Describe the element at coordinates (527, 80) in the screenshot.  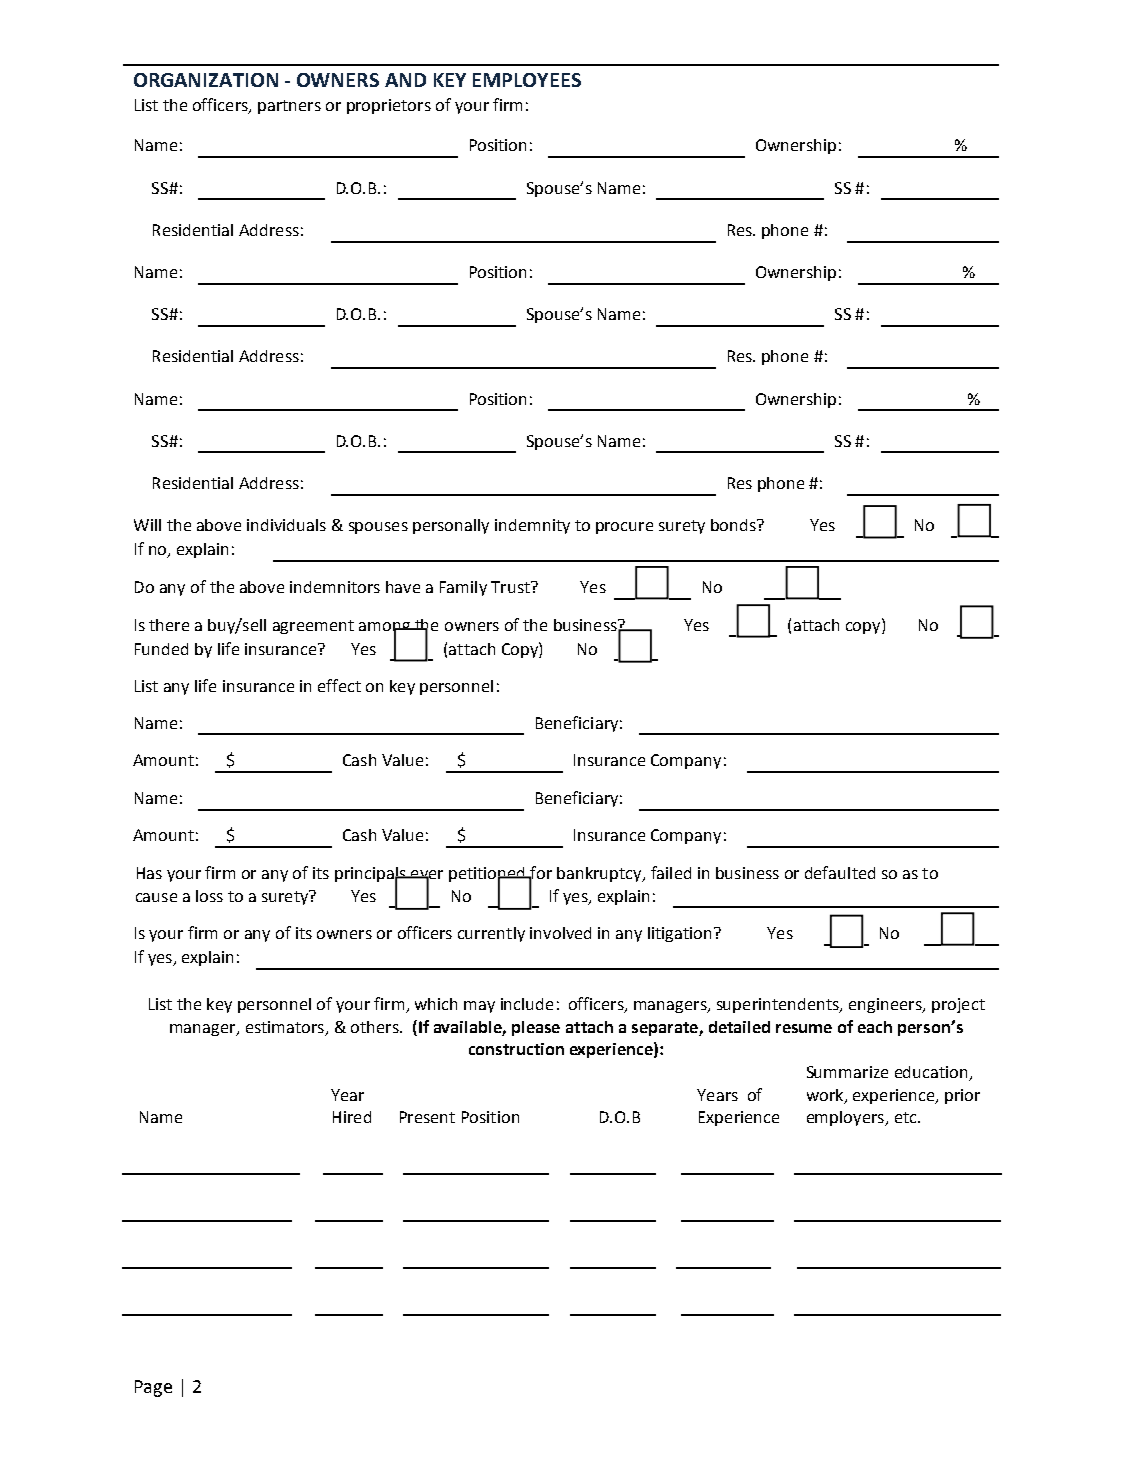
I see `EMPLOYEES` at that location.
